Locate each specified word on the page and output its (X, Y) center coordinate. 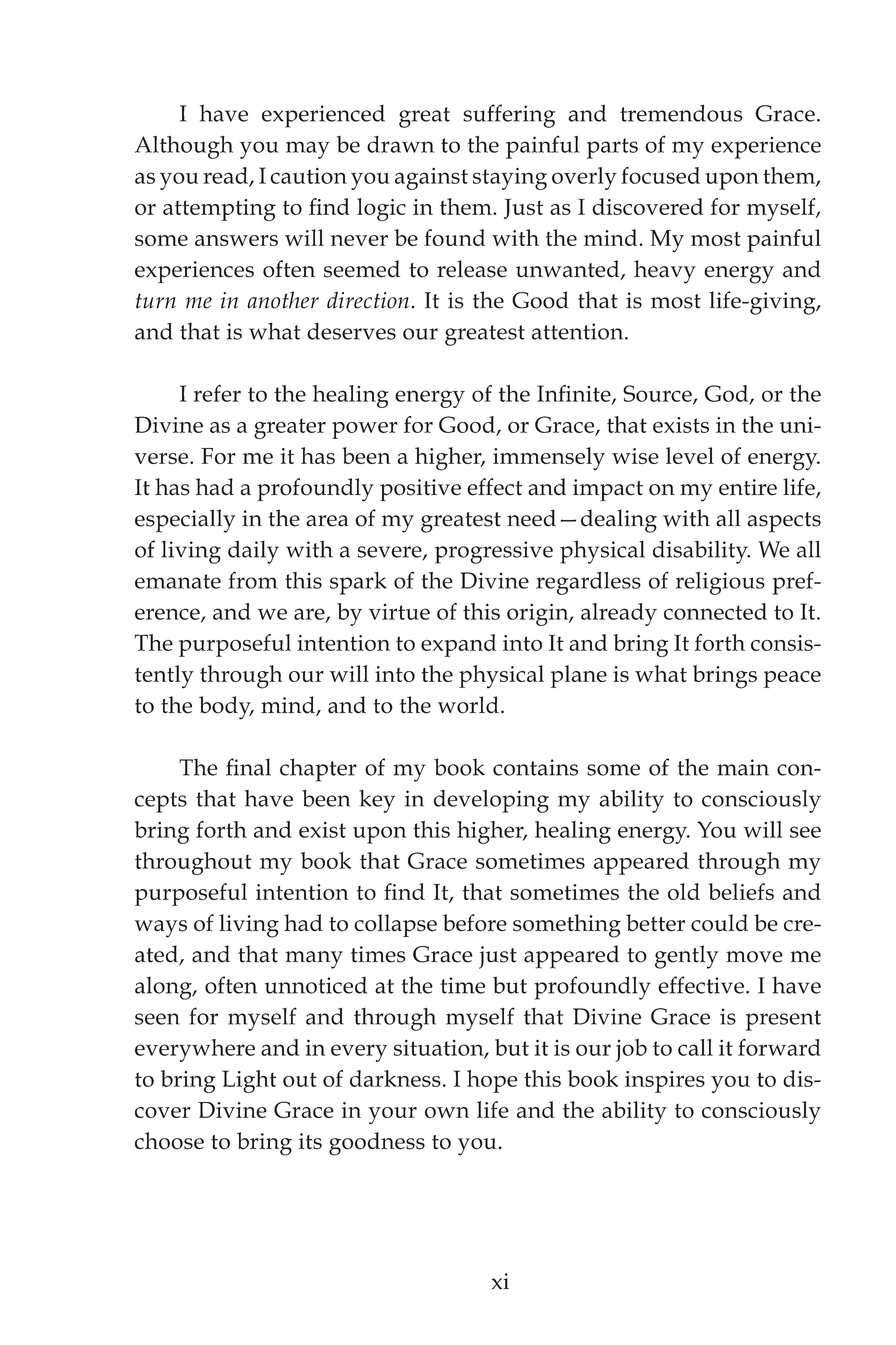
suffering (509, 116)
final (248, 767)
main (743, 767)
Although (184, 147)
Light (249, 1081)
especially (185, 521)
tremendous (681, 113)
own (447, 1112)
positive (420, 490)
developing (491, 801)
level (690, 455)
